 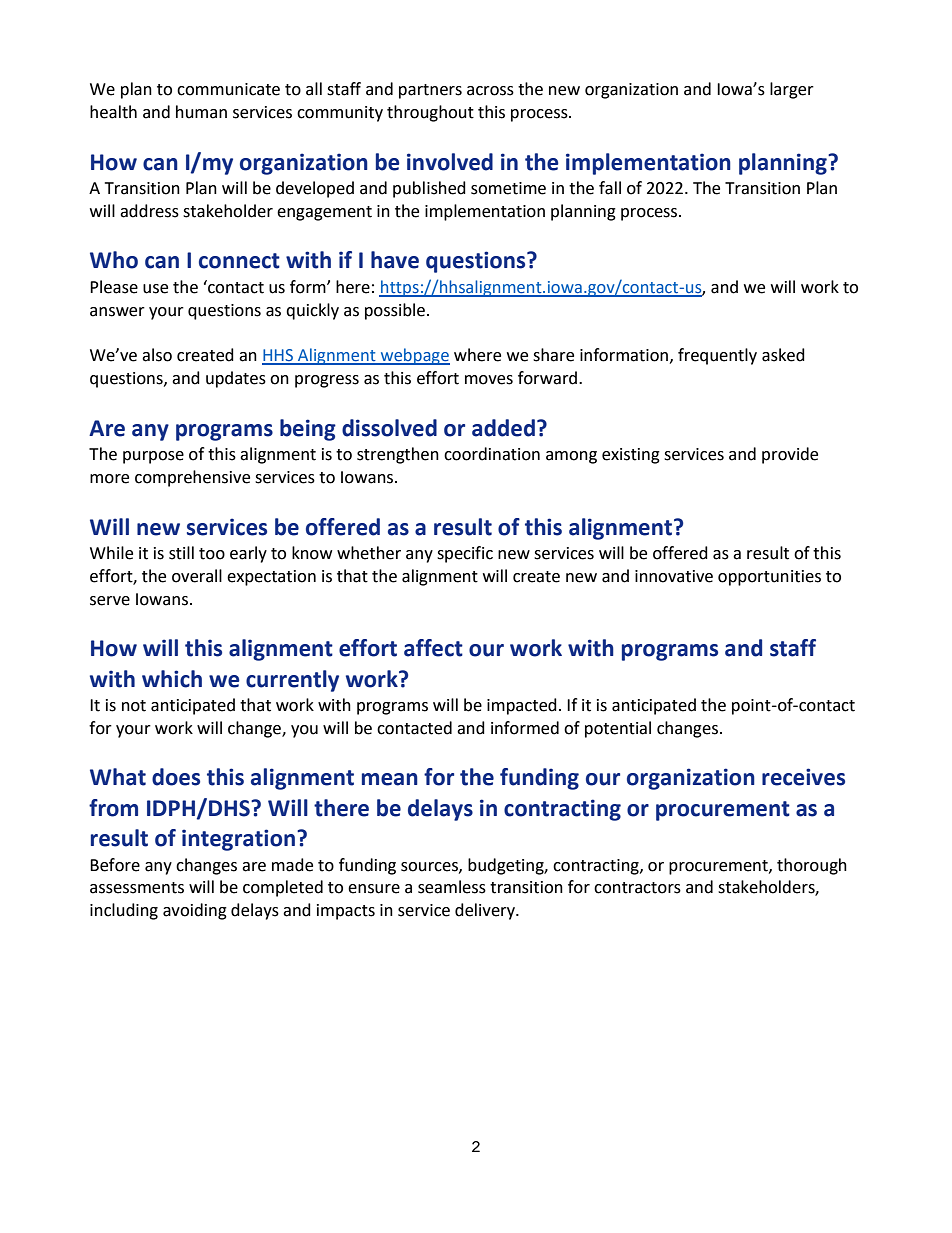 I want to click on coordination, so click(x=492, y=454).
